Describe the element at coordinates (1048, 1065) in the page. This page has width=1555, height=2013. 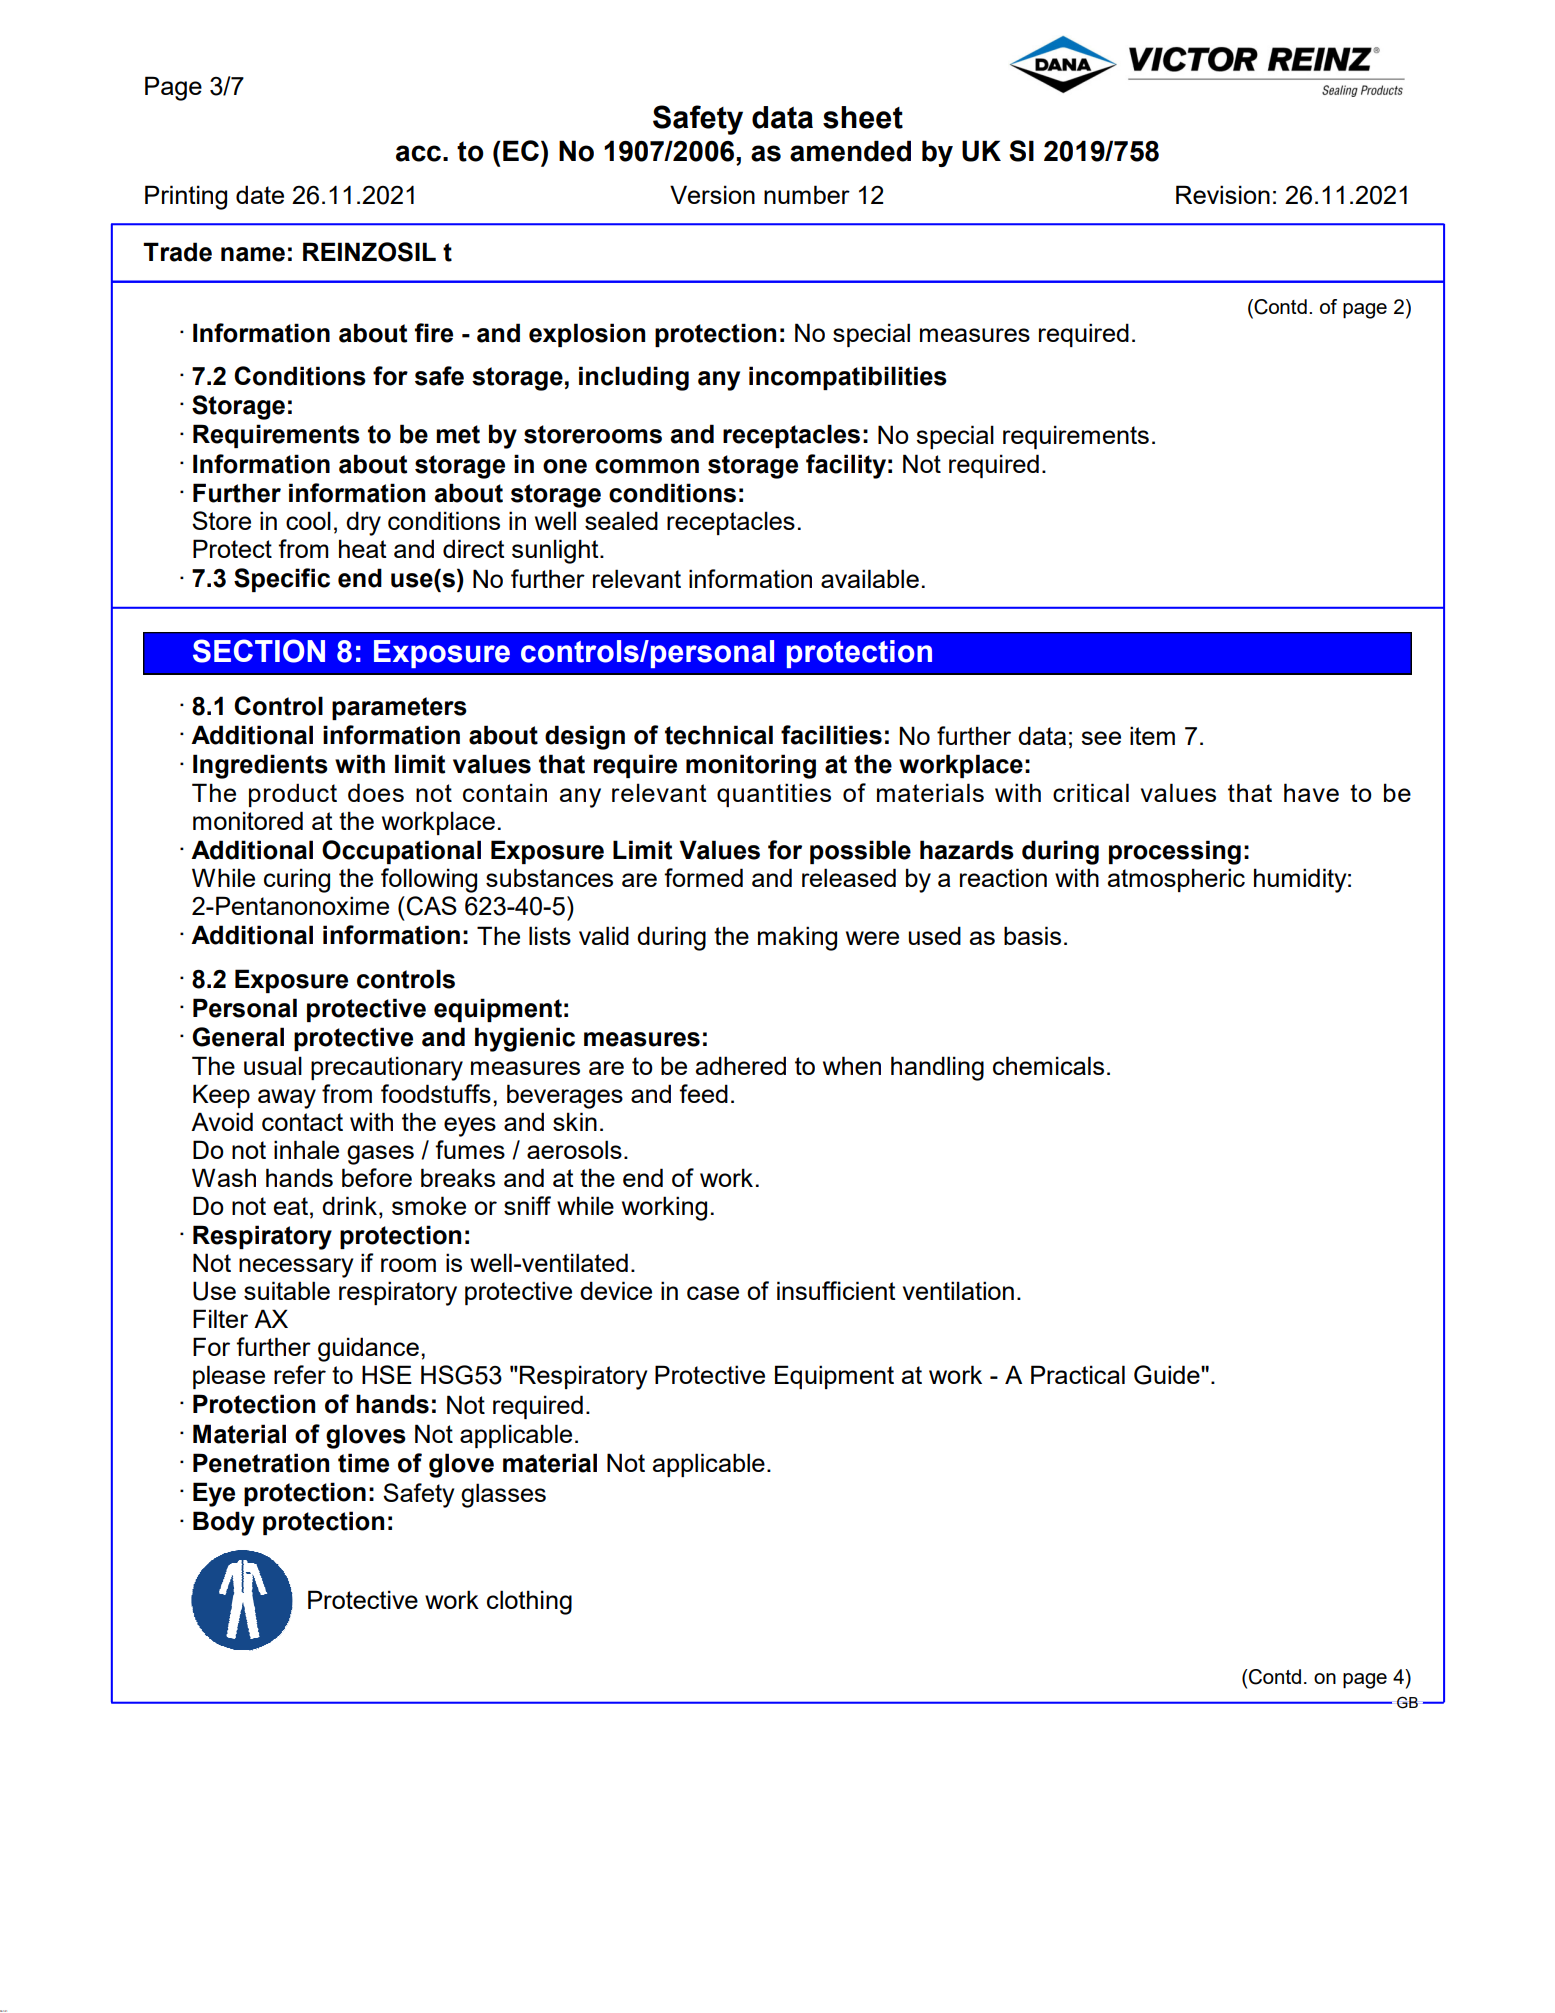
I see `chemicals` at that location.
